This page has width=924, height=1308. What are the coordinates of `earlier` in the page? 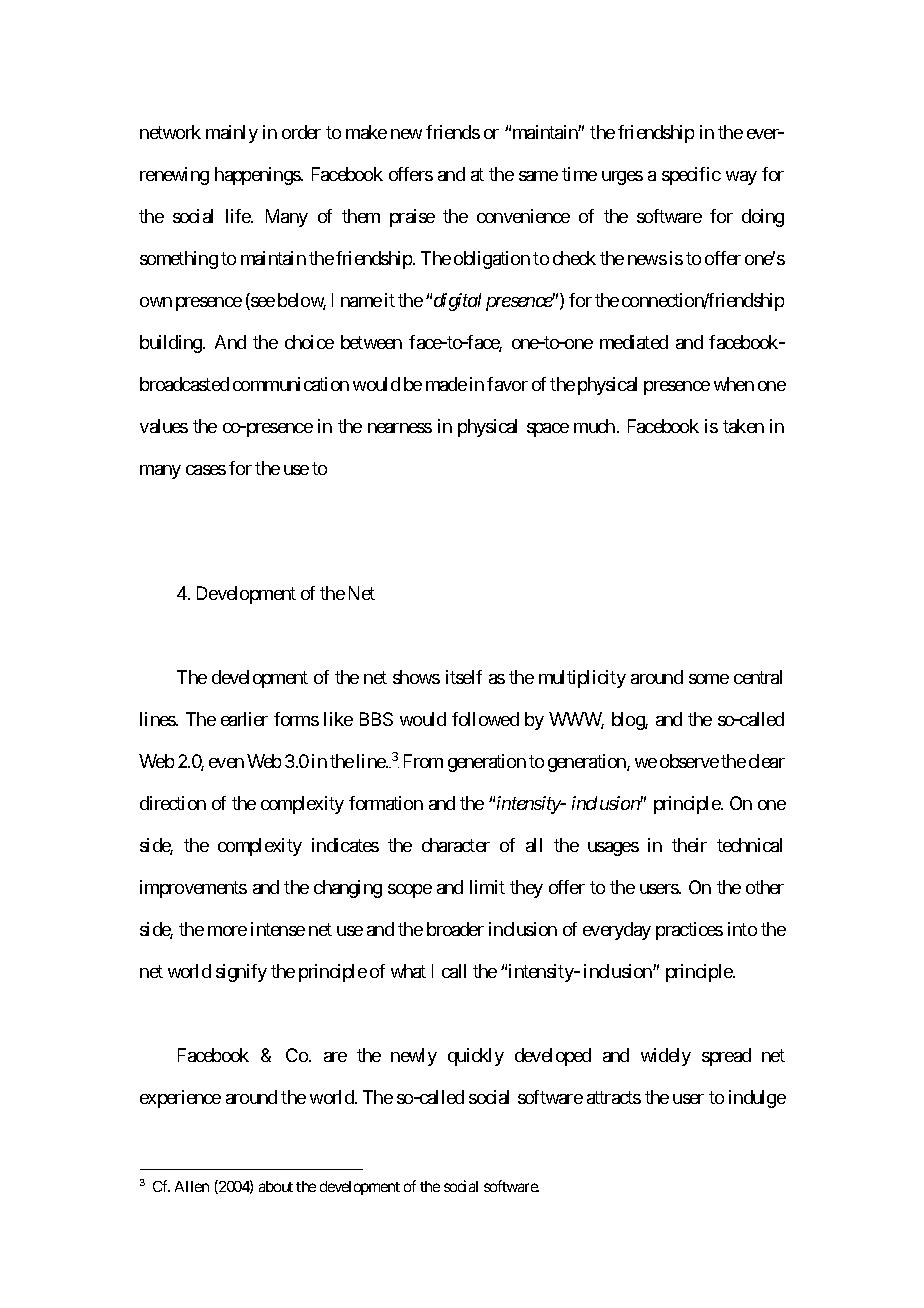 It's located at (244, 719).
